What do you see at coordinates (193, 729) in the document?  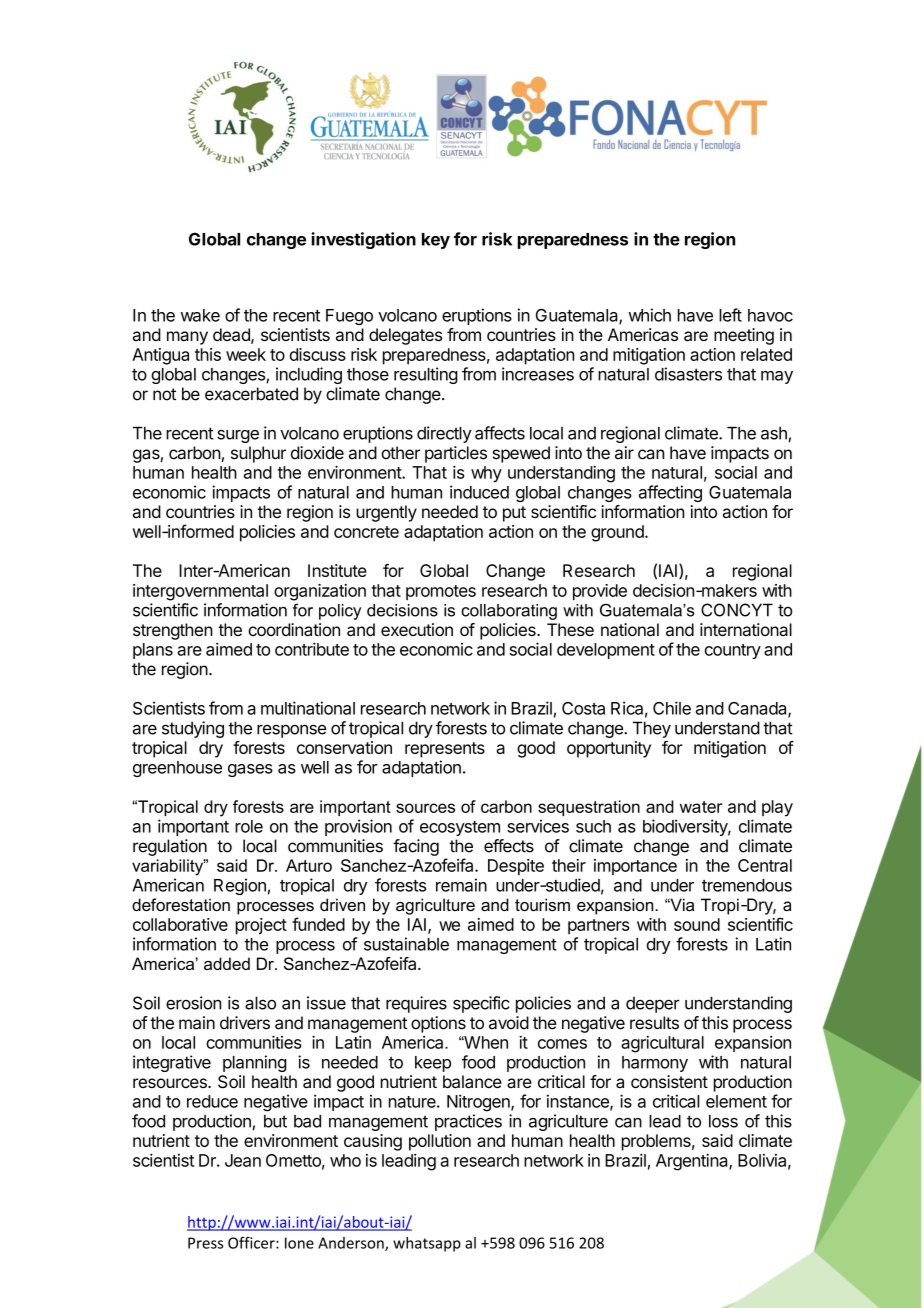 I see `studying` at bounding box center [193, 729].
